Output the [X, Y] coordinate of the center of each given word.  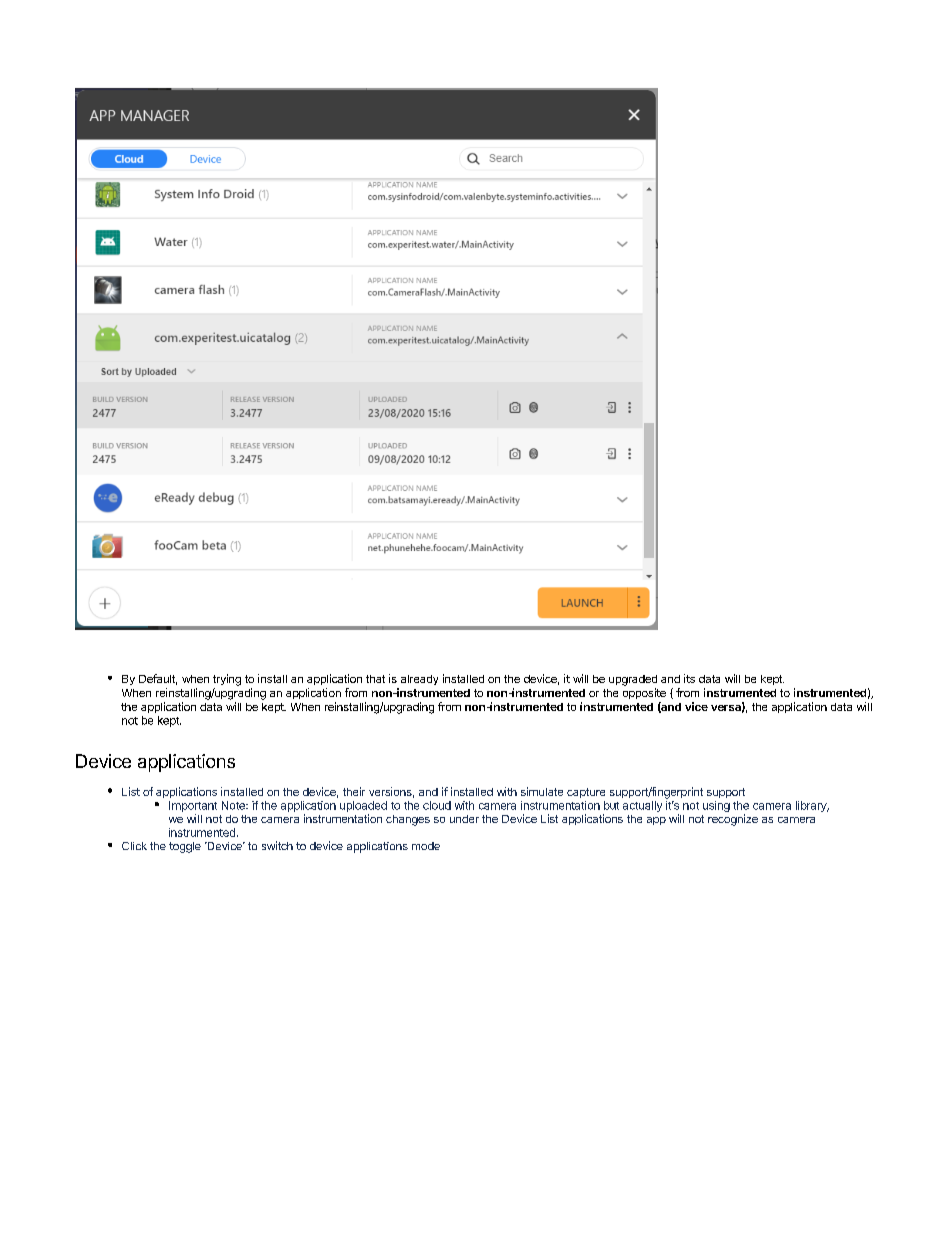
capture [586, 793]
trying [227, 680]
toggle [185, 847]
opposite [644, 693]
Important [193, 806]
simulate [542, 791]
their [354, 791]
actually [642, 806]
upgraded [633, 680]
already [419, 680]
